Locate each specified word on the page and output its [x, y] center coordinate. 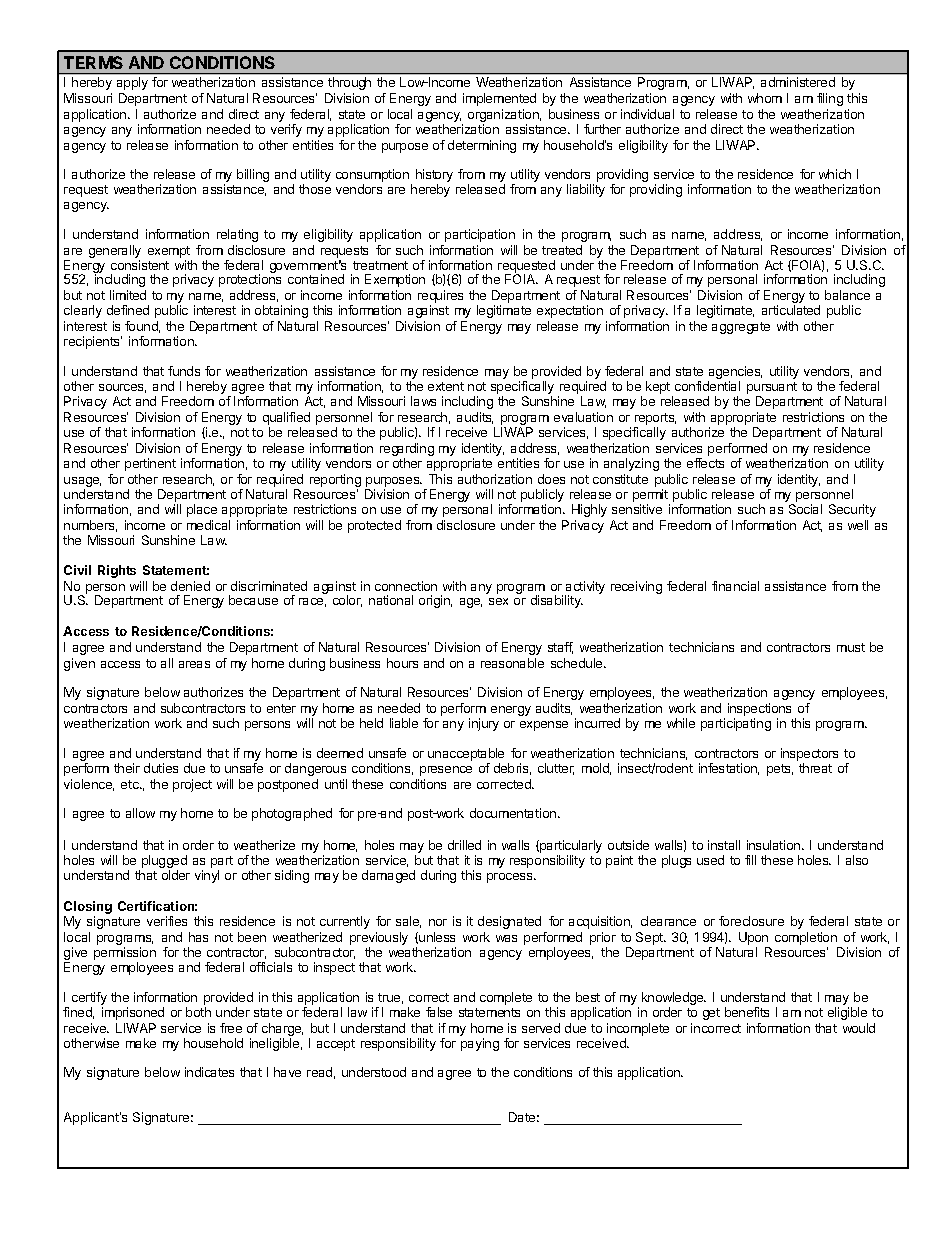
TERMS [93, 62]
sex [498, 601]
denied [190, 586]
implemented [499, 99]
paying [480, 1044]
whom [765, 98]
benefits [747, 1012]
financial [735, 586]
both [198, 1012]
